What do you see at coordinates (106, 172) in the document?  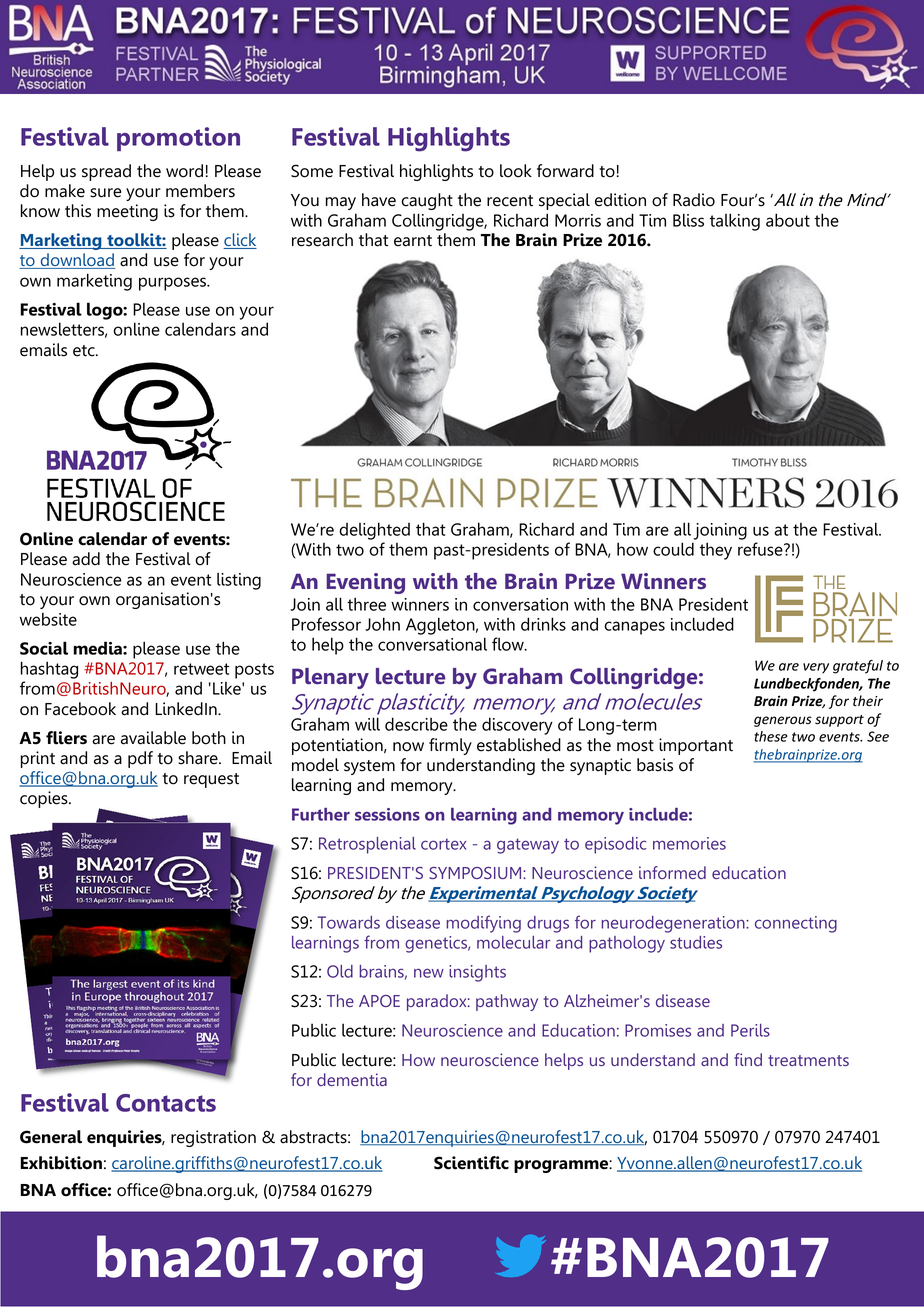 I see `spread` at bounding box center [106, 172].
